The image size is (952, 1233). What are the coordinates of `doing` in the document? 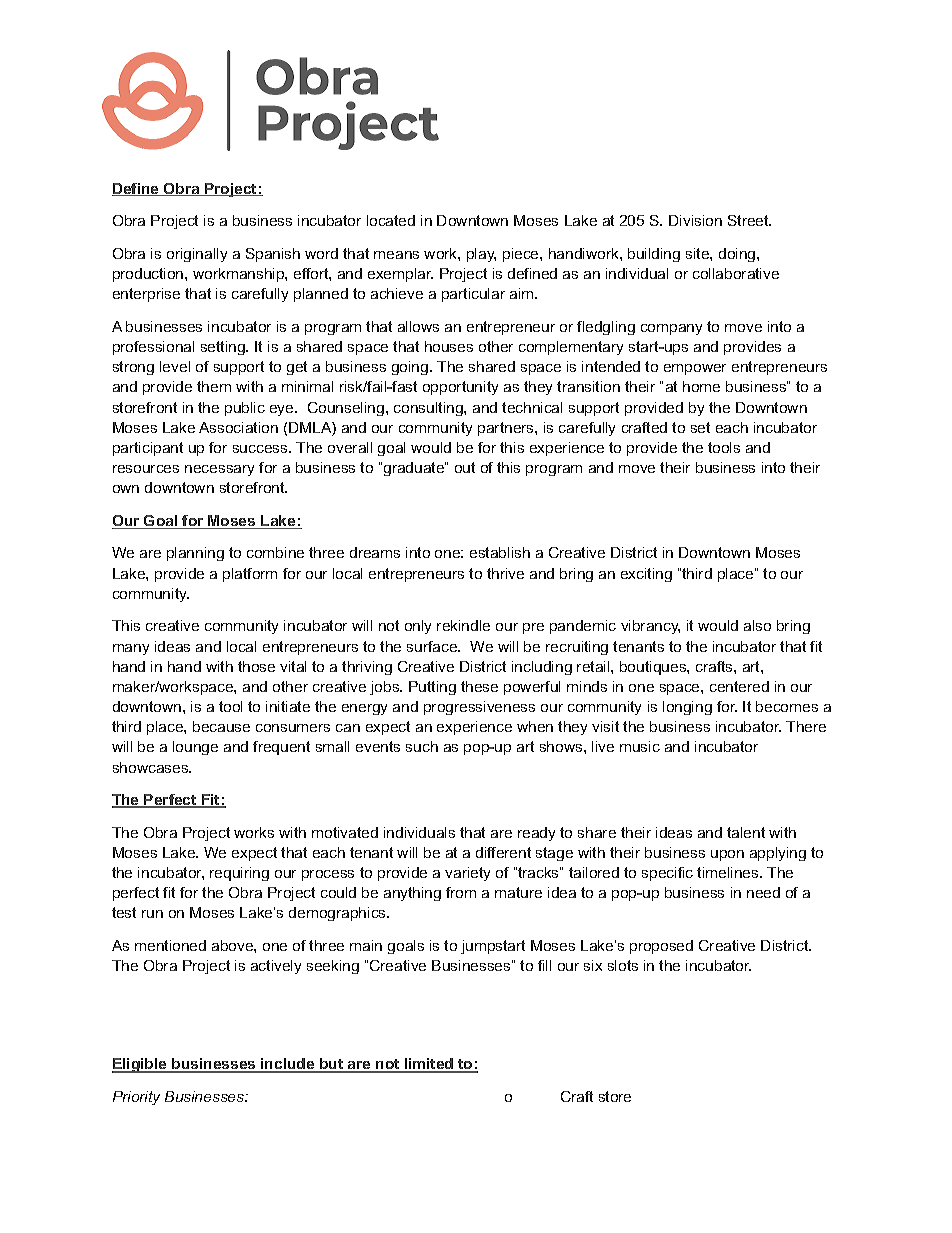 It's located at (738, 255).
